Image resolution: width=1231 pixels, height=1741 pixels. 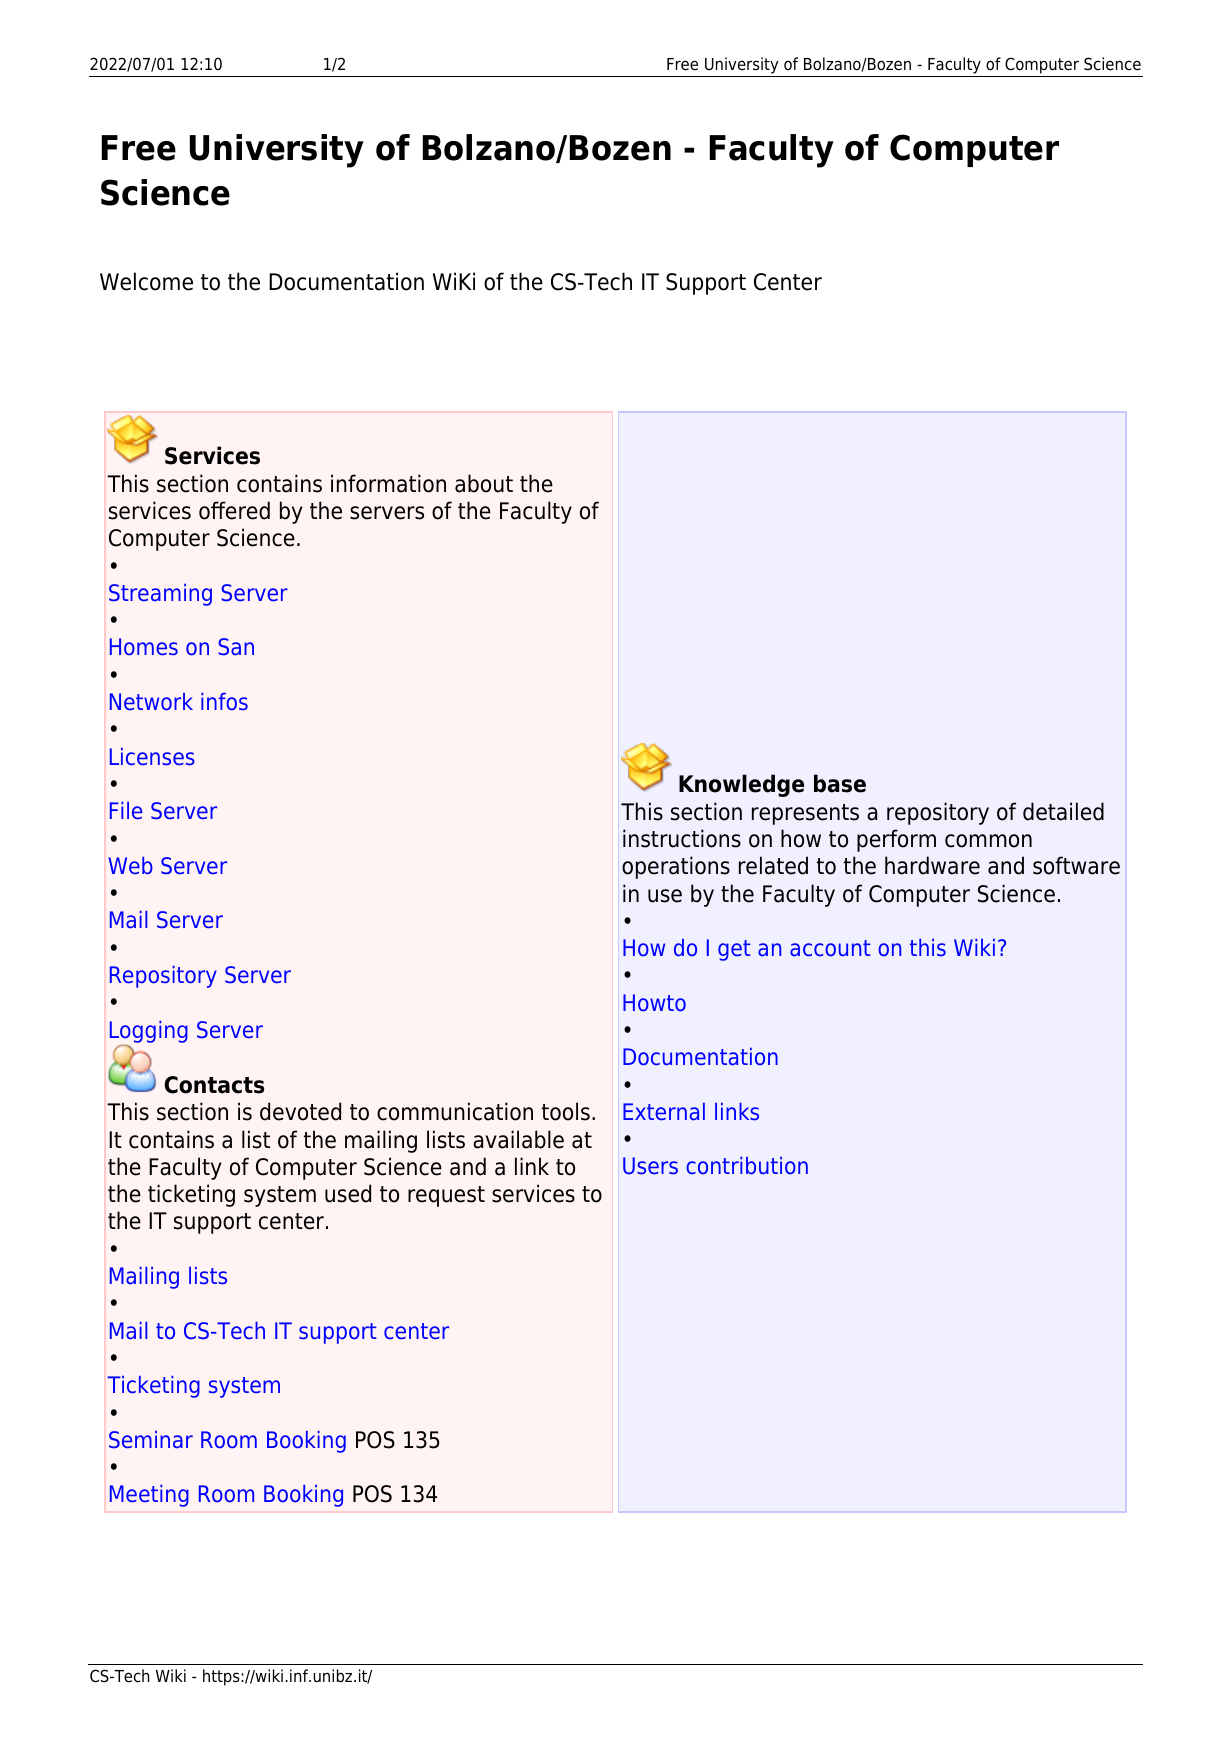 What do you see at coordinates (388, 483) in the screenshot?
I see `information` at bounding box center [388, 483].
